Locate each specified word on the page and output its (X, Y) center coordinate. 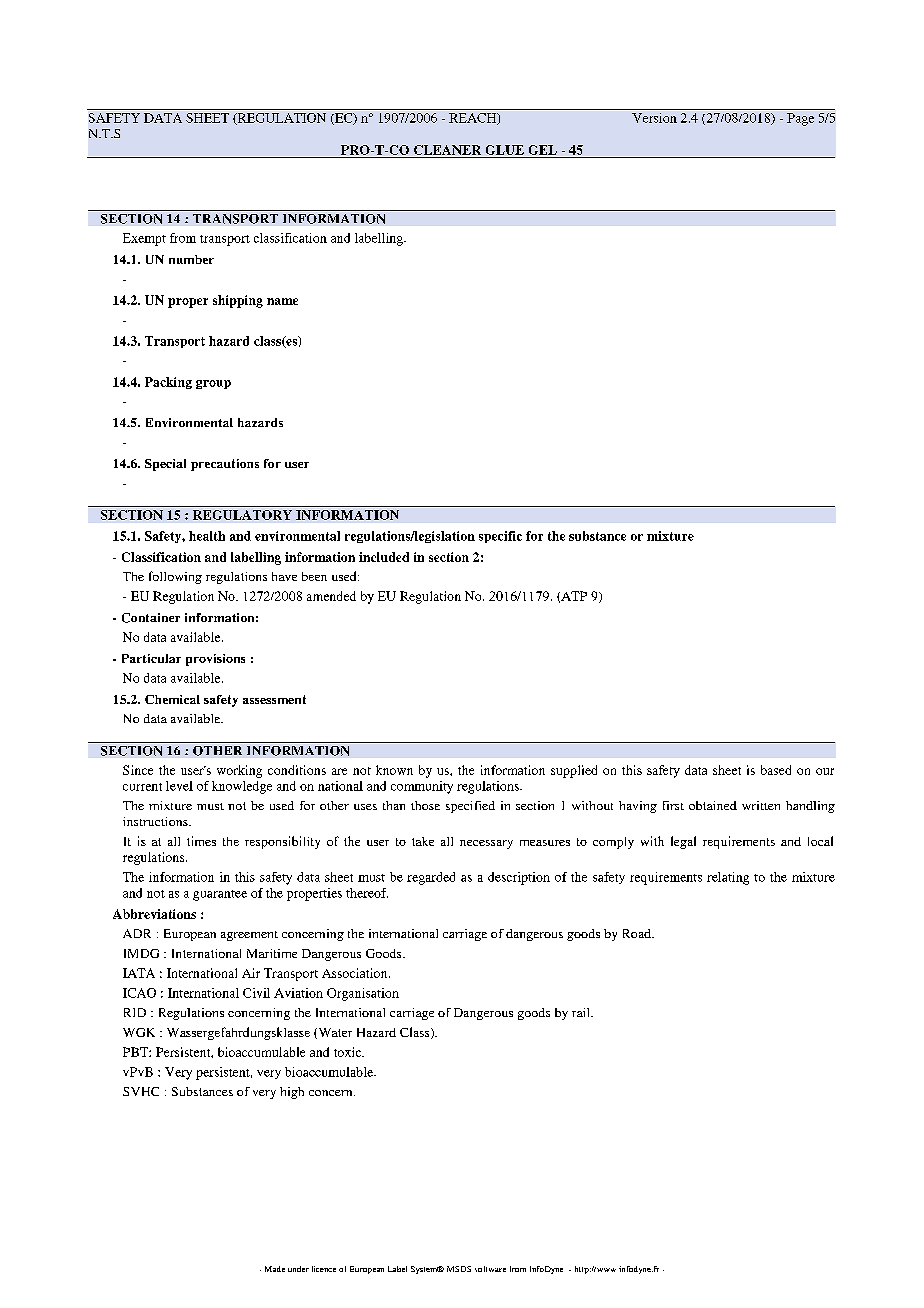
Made (275, 1269)
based (776, 770)
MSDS (459, 1269)
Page (800, 119)
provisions (215, 660)
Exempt (144, 239)
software (490, 1269)
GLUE (505, 150)
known (394, 770)
